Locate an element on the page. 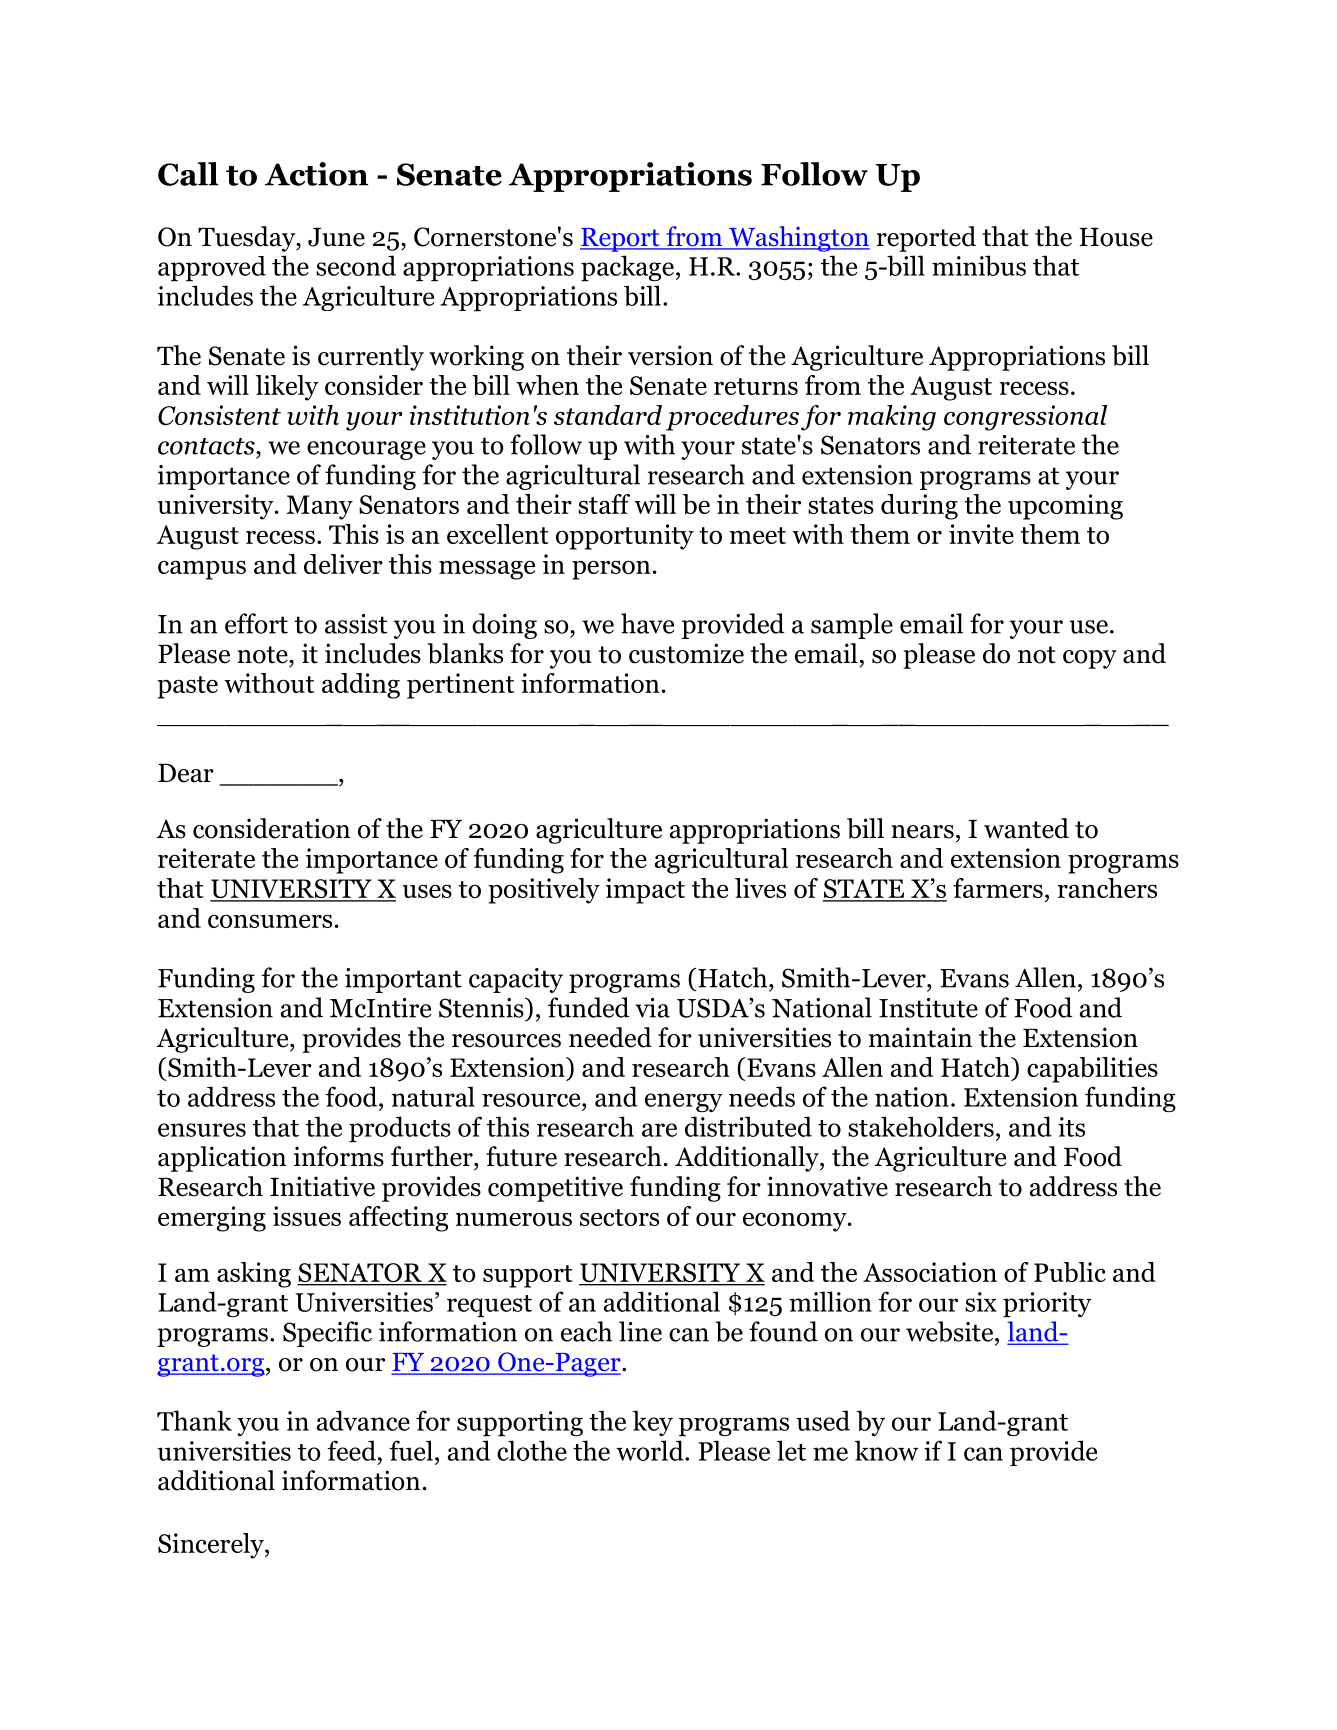 The image size is (1337, 1730). sectors is located at coordinates (619, 1217).
